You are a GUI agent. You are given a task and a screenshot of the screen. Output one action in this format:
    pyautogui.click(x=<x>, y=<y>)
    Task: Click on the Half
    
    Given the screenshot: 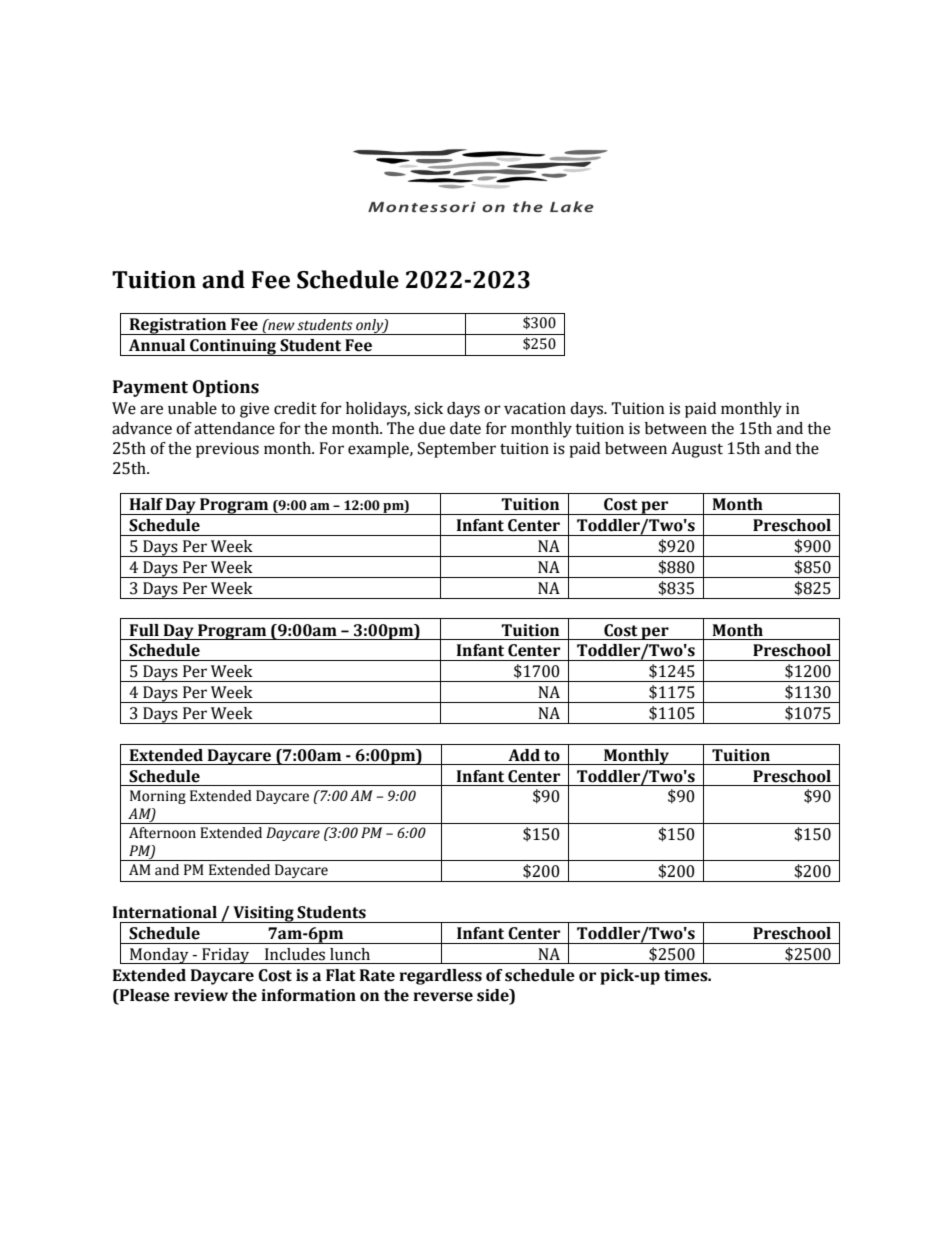 What is the action you would take?
    pyautogui.click(x=146, y=504)
